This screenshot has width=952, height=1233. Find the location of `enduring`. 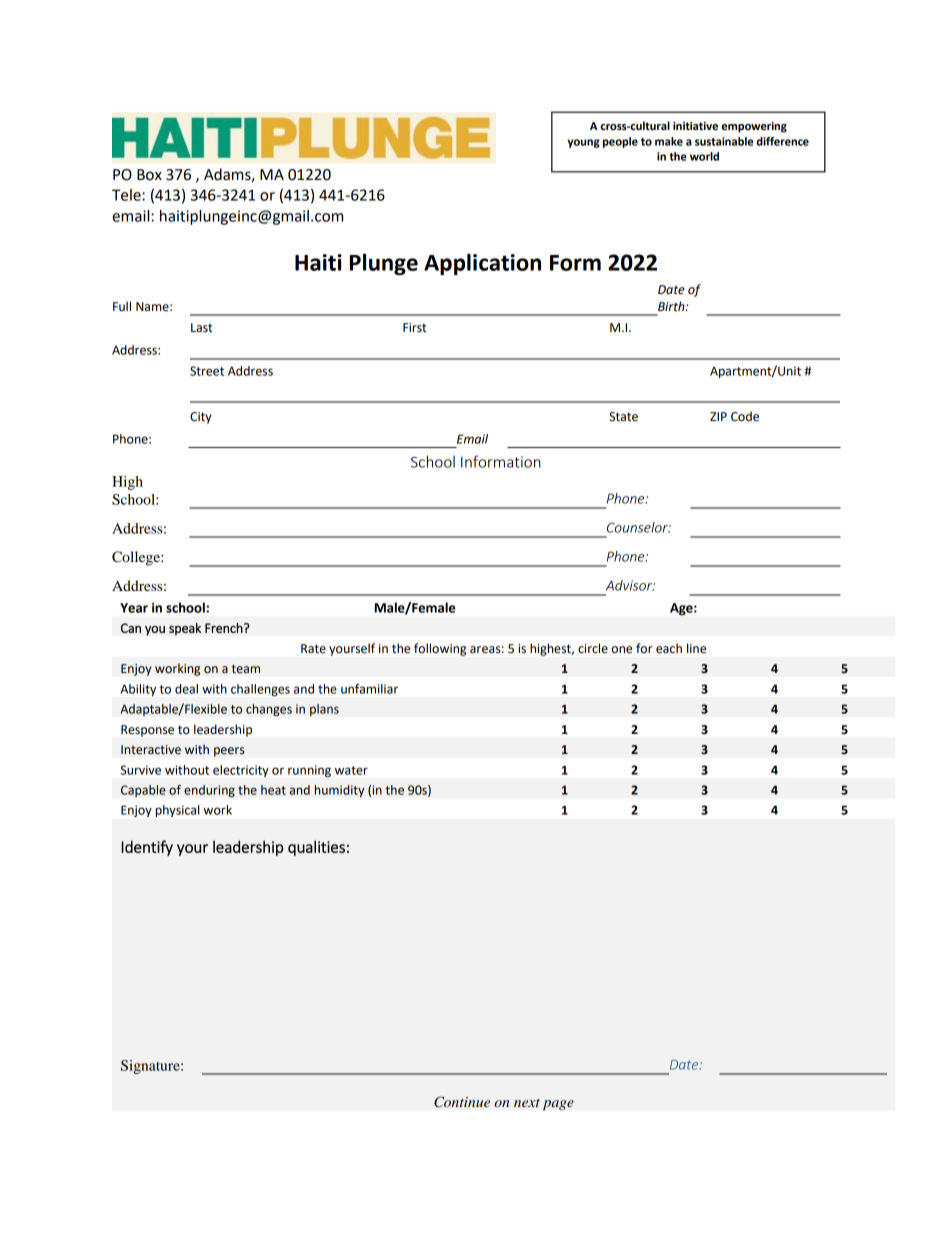

enduring is located at coordinates (209, 791).
